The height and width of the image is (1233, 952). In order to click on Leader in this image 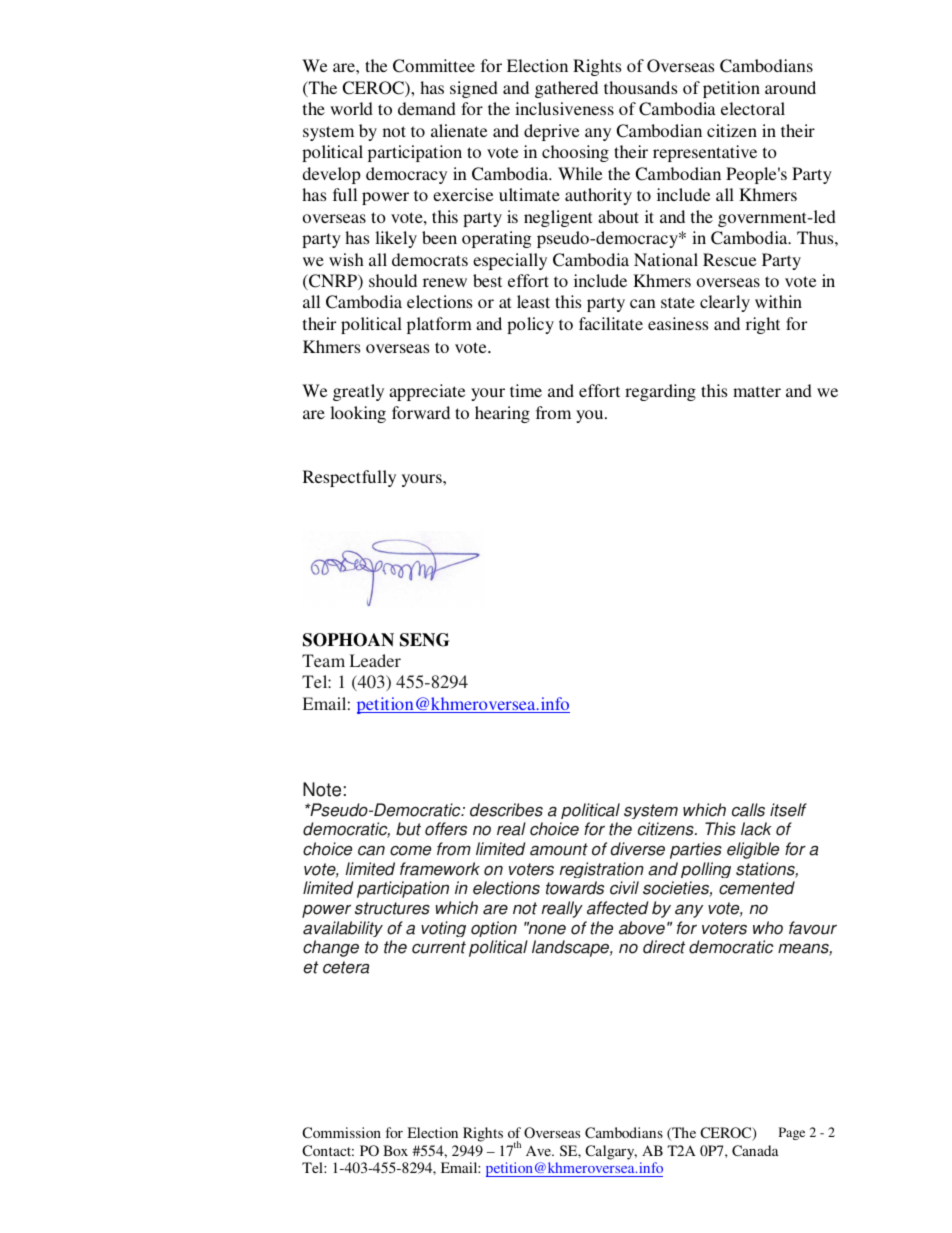, I will do `click(375, 660)`.
